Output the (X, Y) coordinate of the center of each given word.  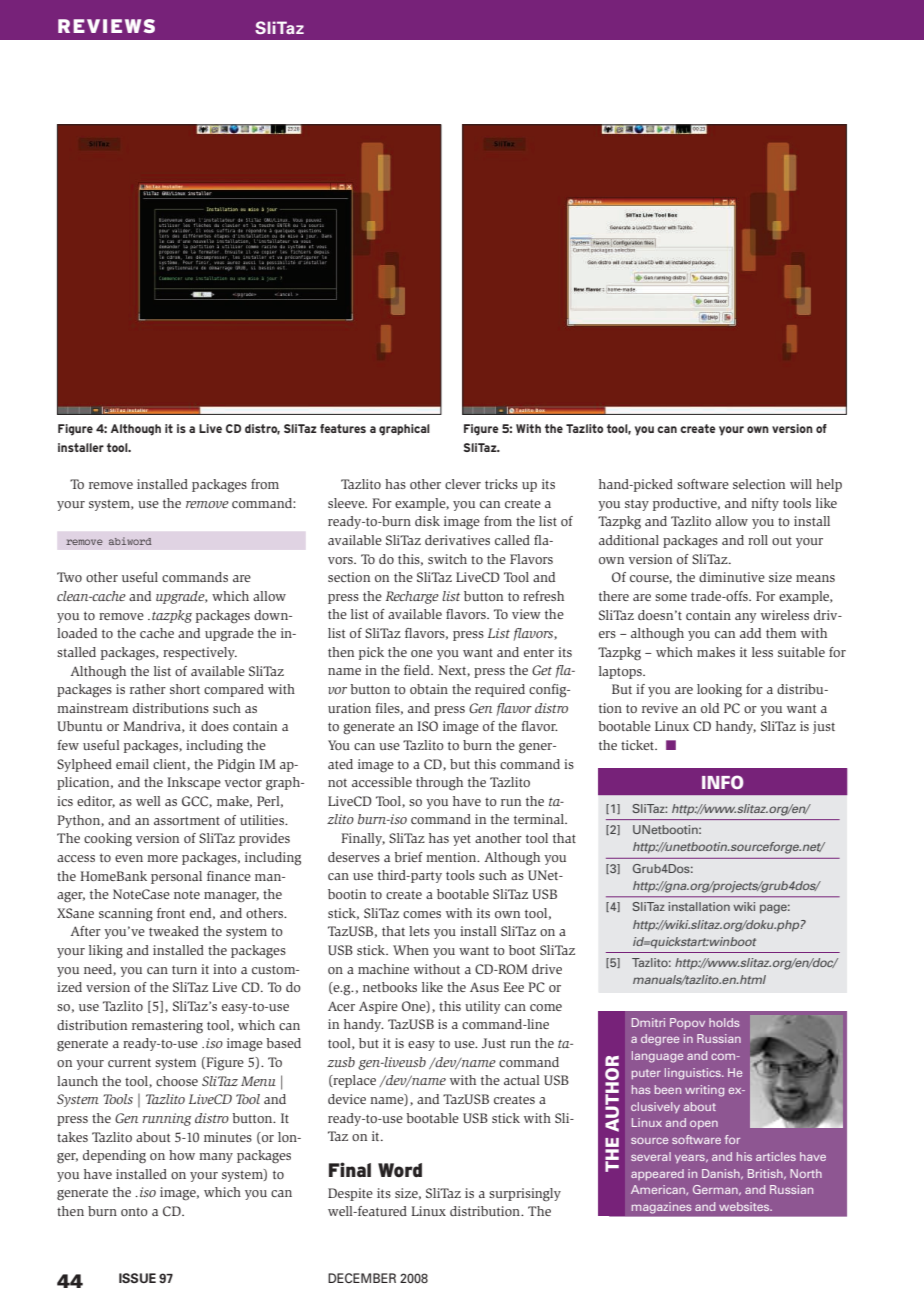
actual (522, 1080)
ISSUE (137, 1278)
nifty (765, 504)
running (166, 1119)
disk (427, 521)
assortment (187, 820)
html (753, 979)
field (418, 670)
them (781, 633)
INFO (723, 782)
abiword (130, 541)
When (411, 950)
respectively (200, 653)
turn (184, 969)
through (439, 784)
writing (704, 1091)
